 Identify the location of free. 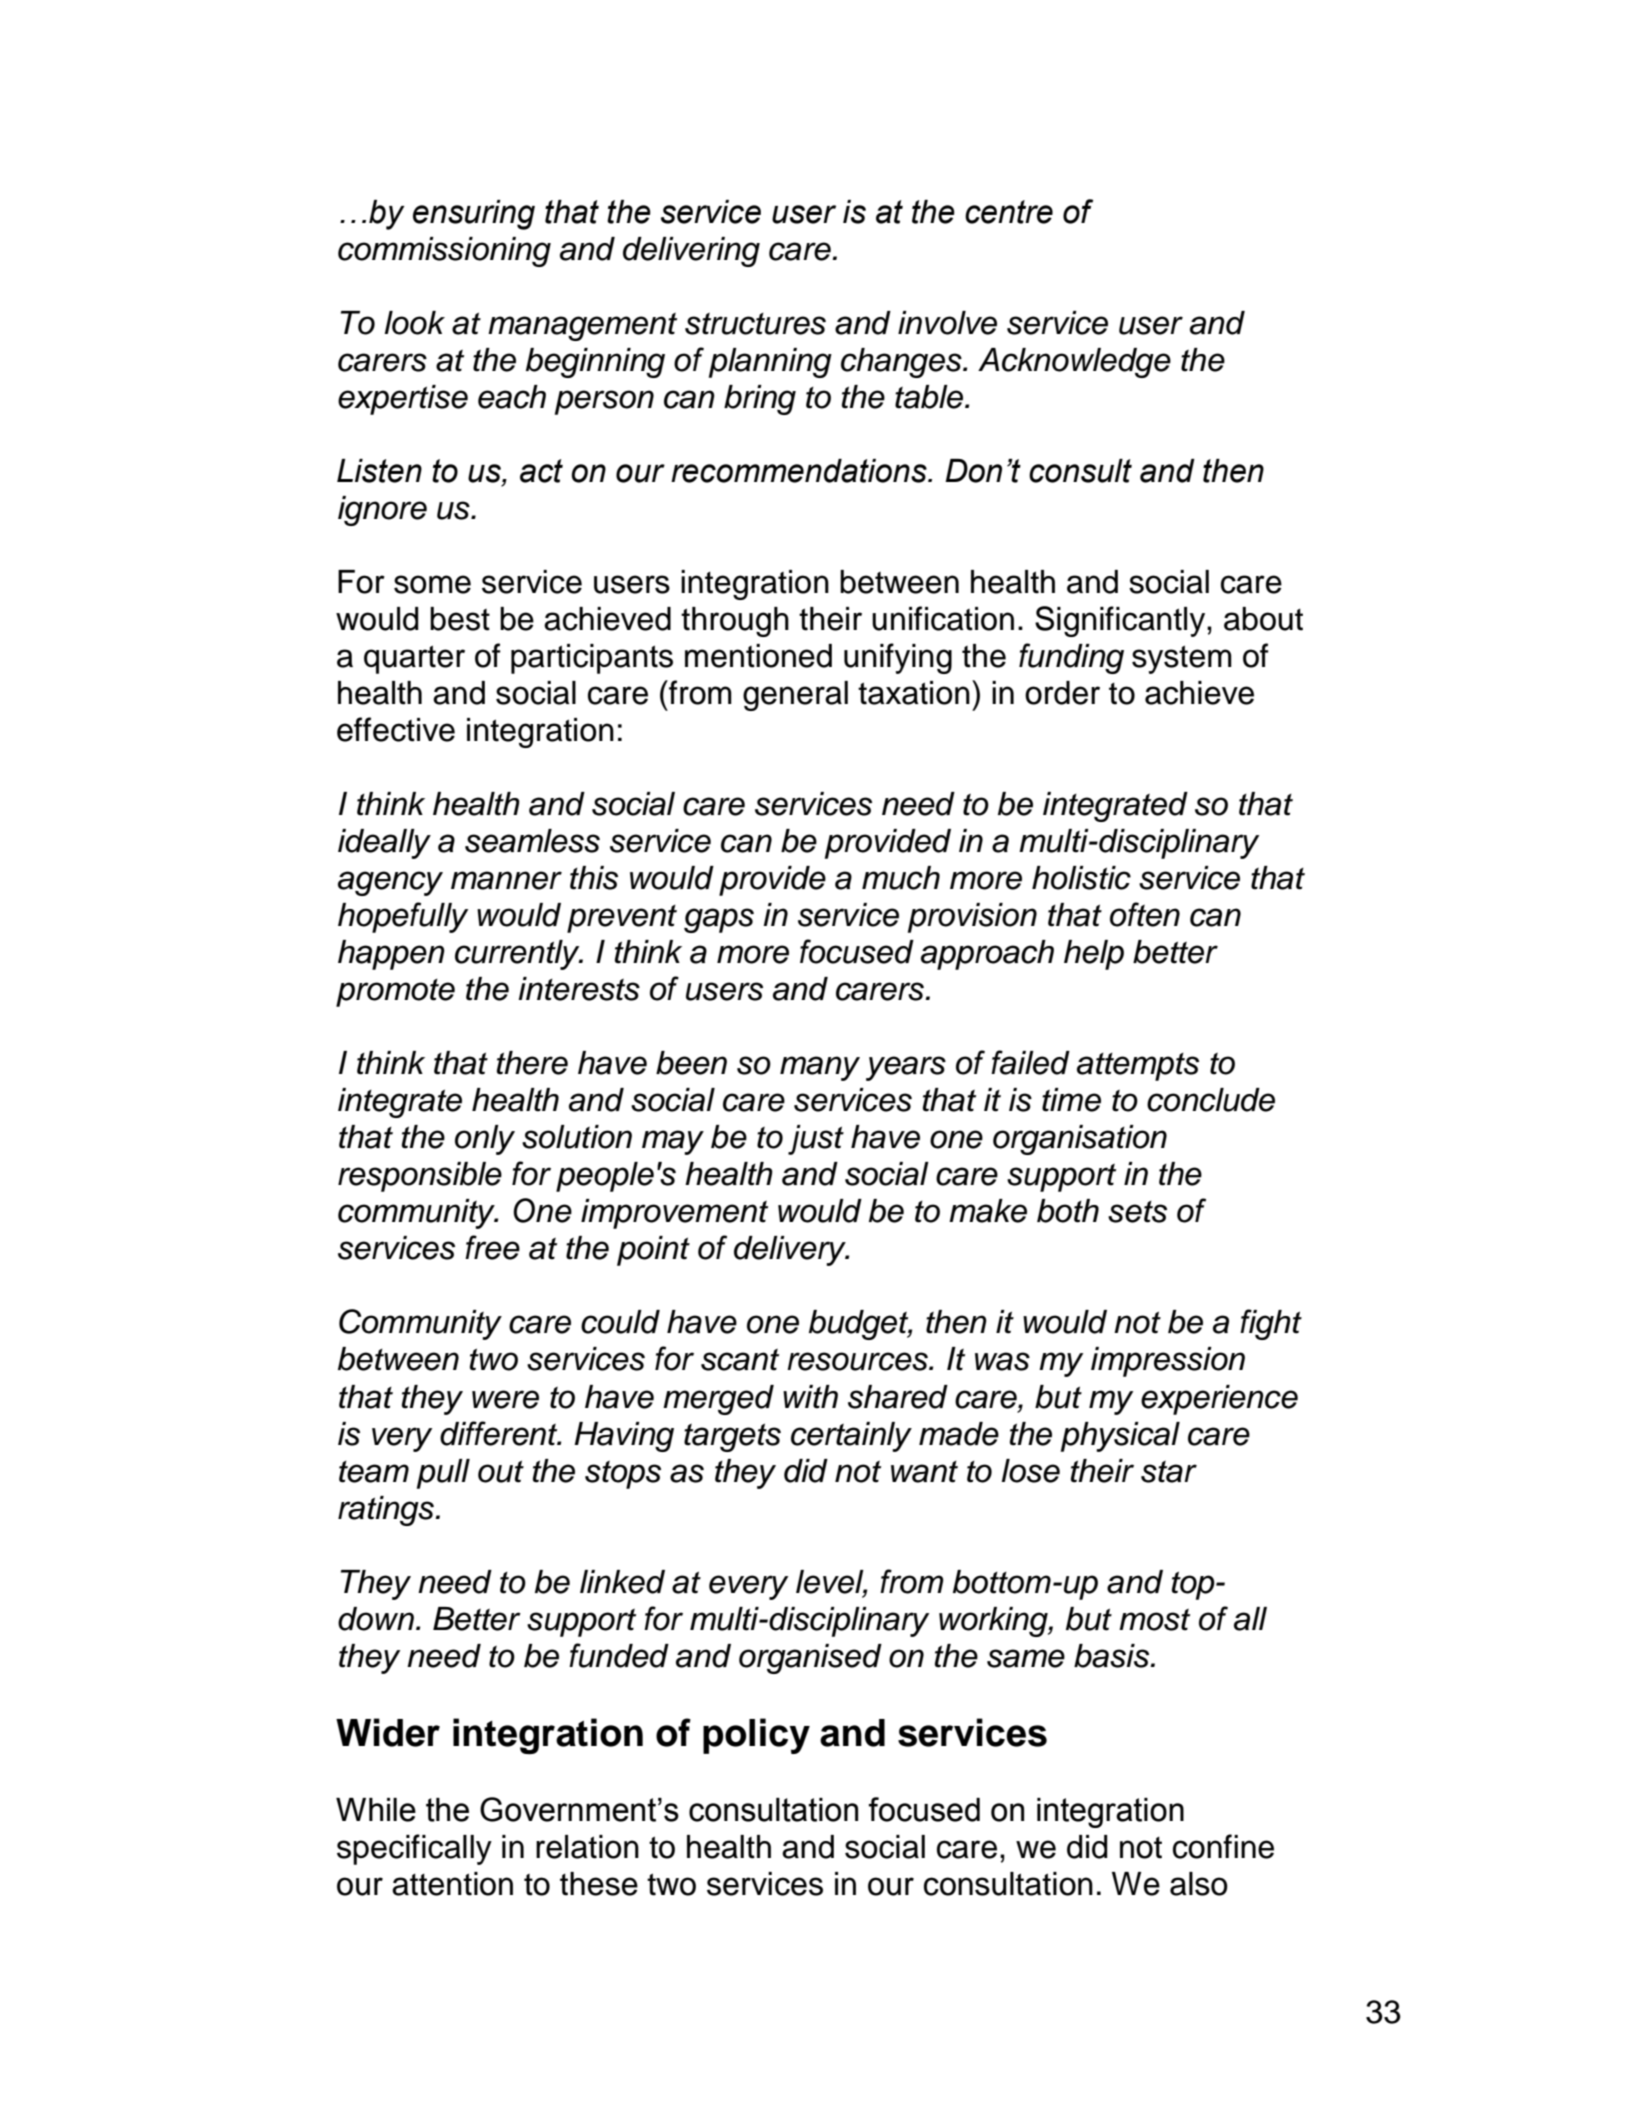
(492, 1247).
